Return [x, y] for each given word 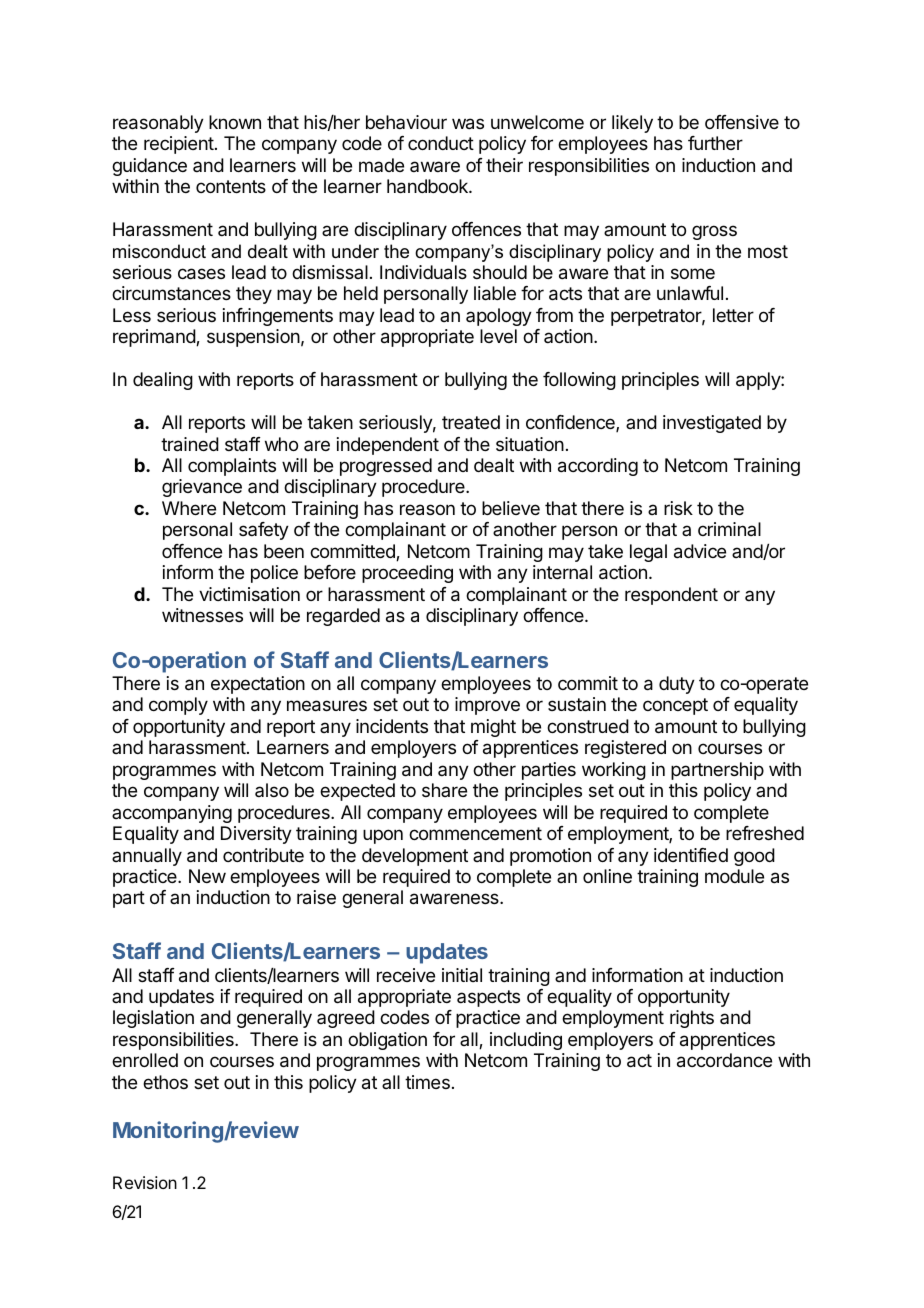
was [468, 124]
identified [691, 855]
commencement [475, 833]
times [427, 1082]
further [715, 143]
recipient [179, 145]
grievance [202, 488]
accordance [724, 1060]
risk [678, 508]
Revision [145, 1182]
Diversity [256, 835]
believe [511, 508]
